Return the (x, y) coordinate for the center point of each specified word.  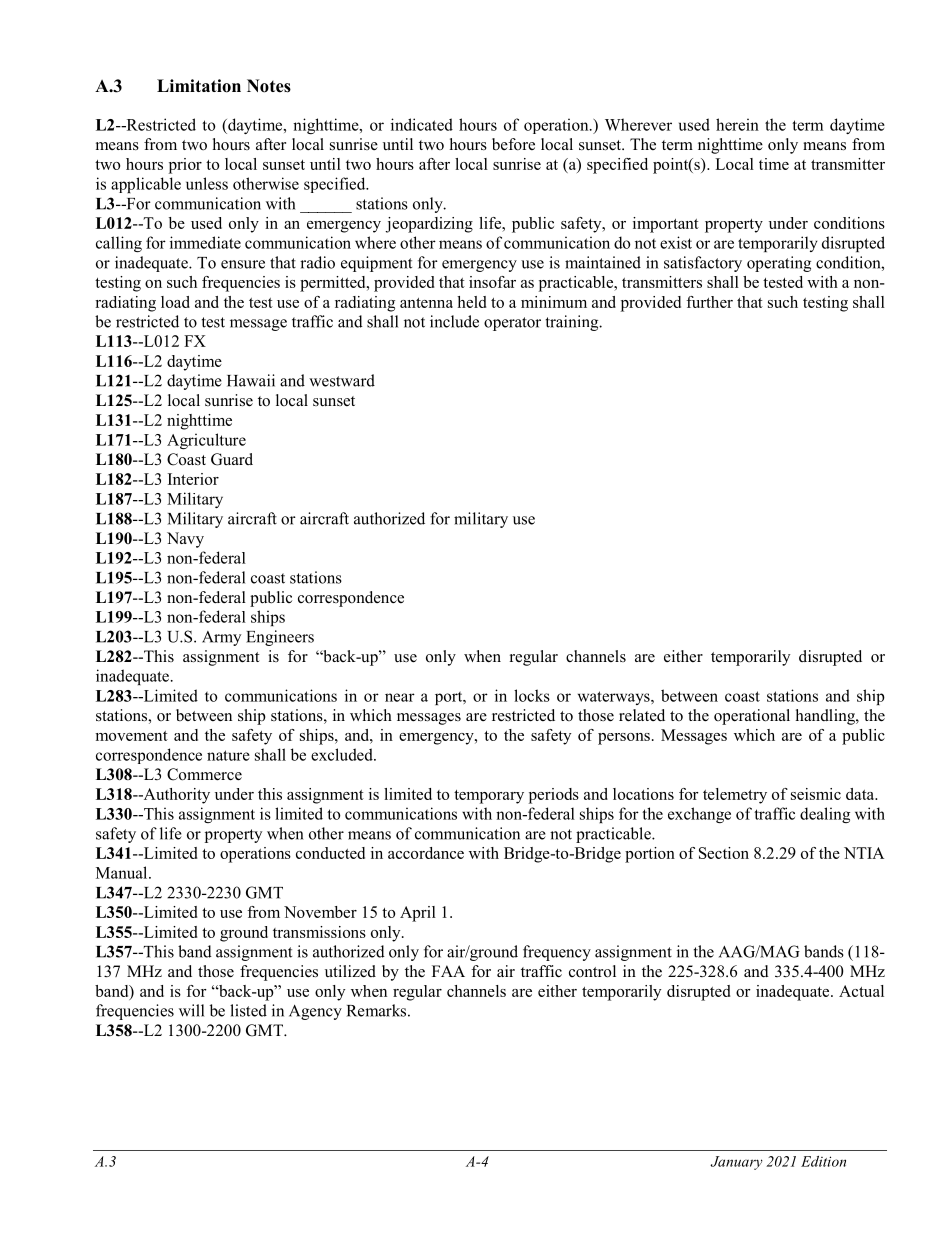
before (513, 144)
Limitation (199, 86)
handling (826, 717)
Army (221, 638)
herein (737, 124)
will (191, 1010)
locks (532, 695)
